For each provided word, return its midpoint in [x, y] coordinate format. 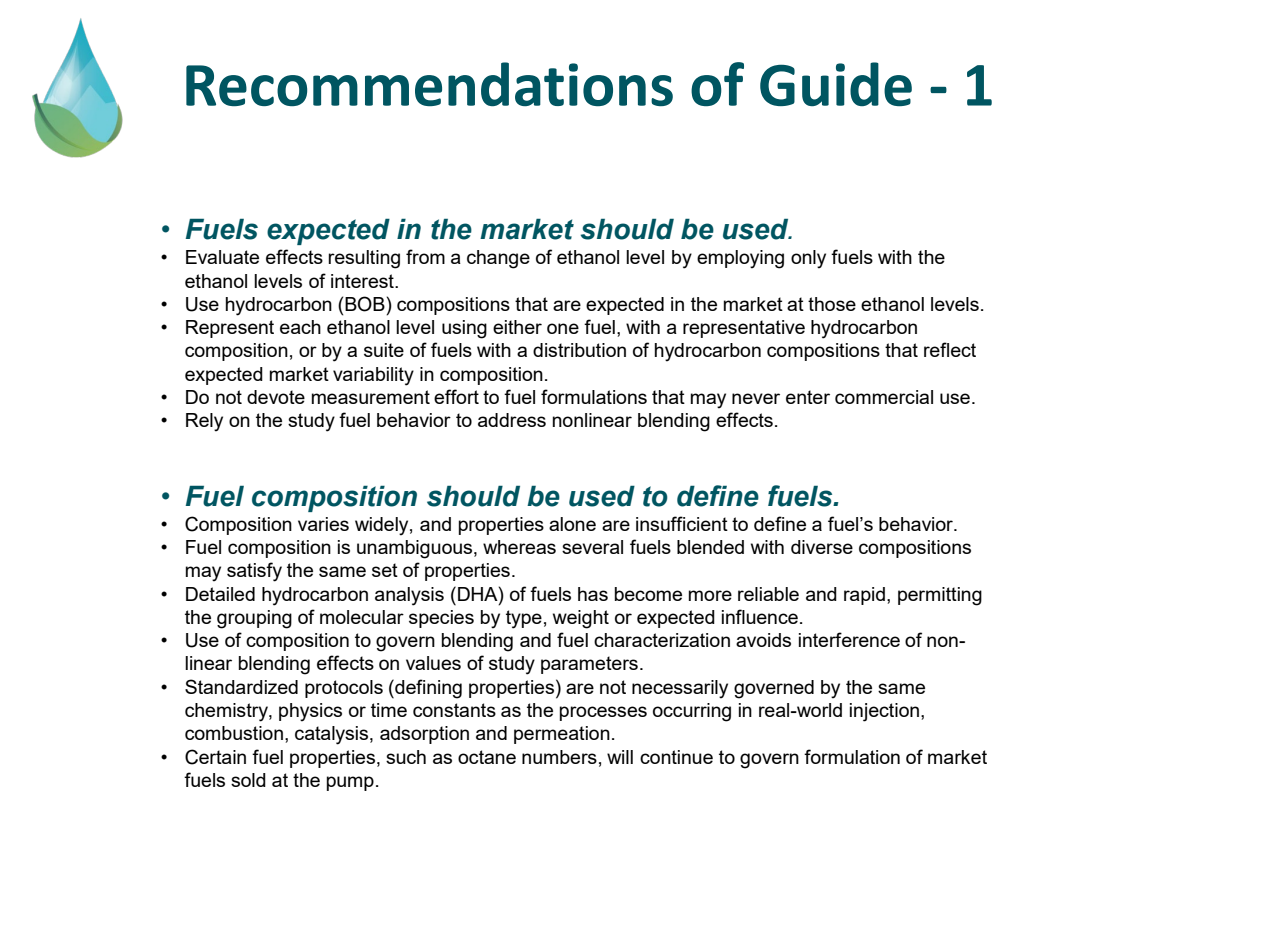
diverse [822, 547]
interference [849, 639]
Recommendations [429, 84]
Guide [836, 84]
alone [572, 524]
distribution [579, 350]
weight [581, 619]
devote [276, 397]
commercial [884, 397]
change [498, 259]
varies [323, 524]
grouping [254, 619]
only [808, 259]
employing [740, 259]
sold [248, 780]
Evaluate [222, 257]
